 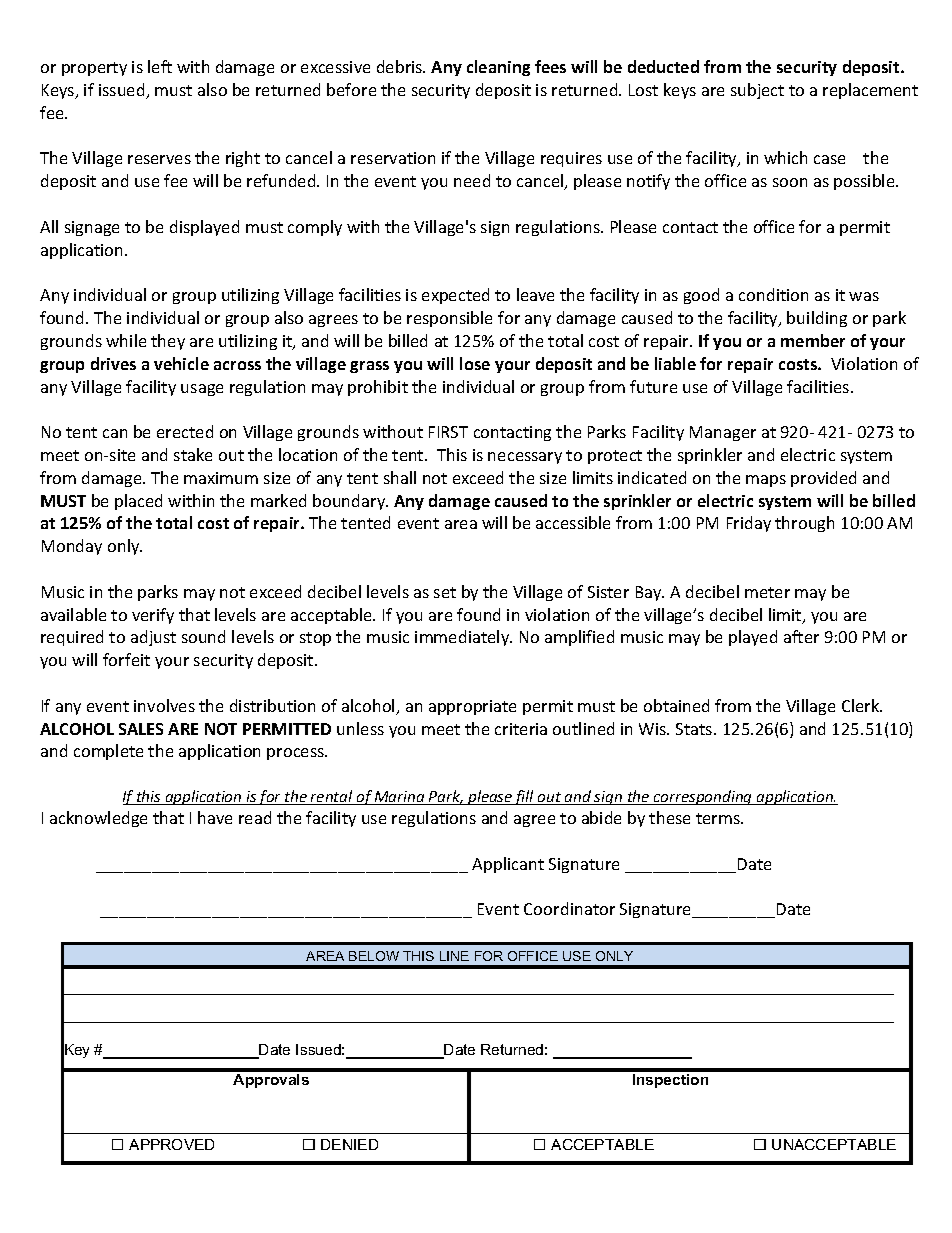 I want to click on corresponding, so click(x=703, y=797).
